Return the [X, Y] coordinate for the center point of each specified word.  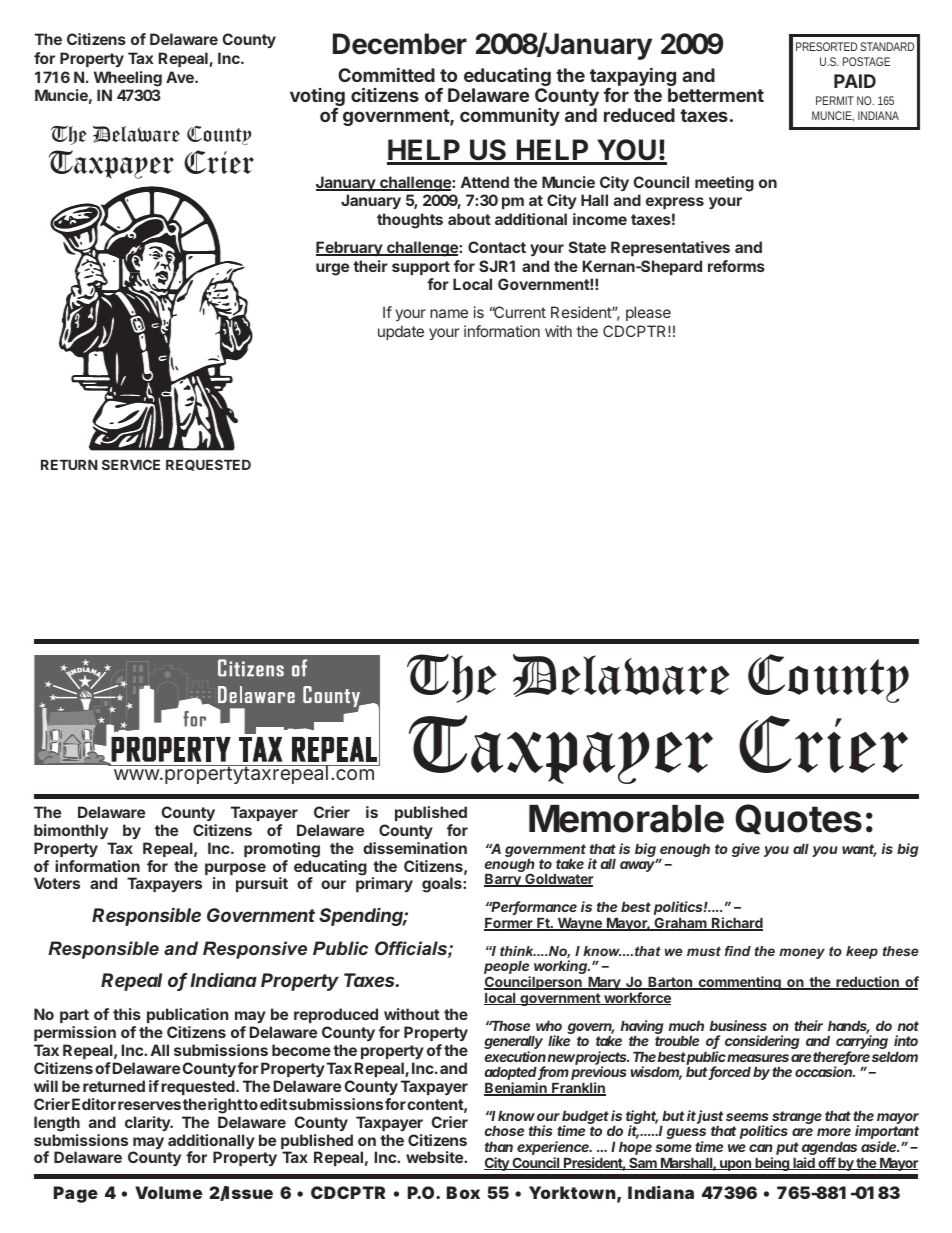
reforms [736, 266]
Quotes [798, 819]
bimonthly [71, 831]
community [510, 117]
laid [804, 1163]
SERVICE [131, 464]
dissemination [415, 848]
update [401, 332]
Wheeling [128, 79]
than [499, 1147]
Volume [168, 1192]
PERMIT [835, 100]
